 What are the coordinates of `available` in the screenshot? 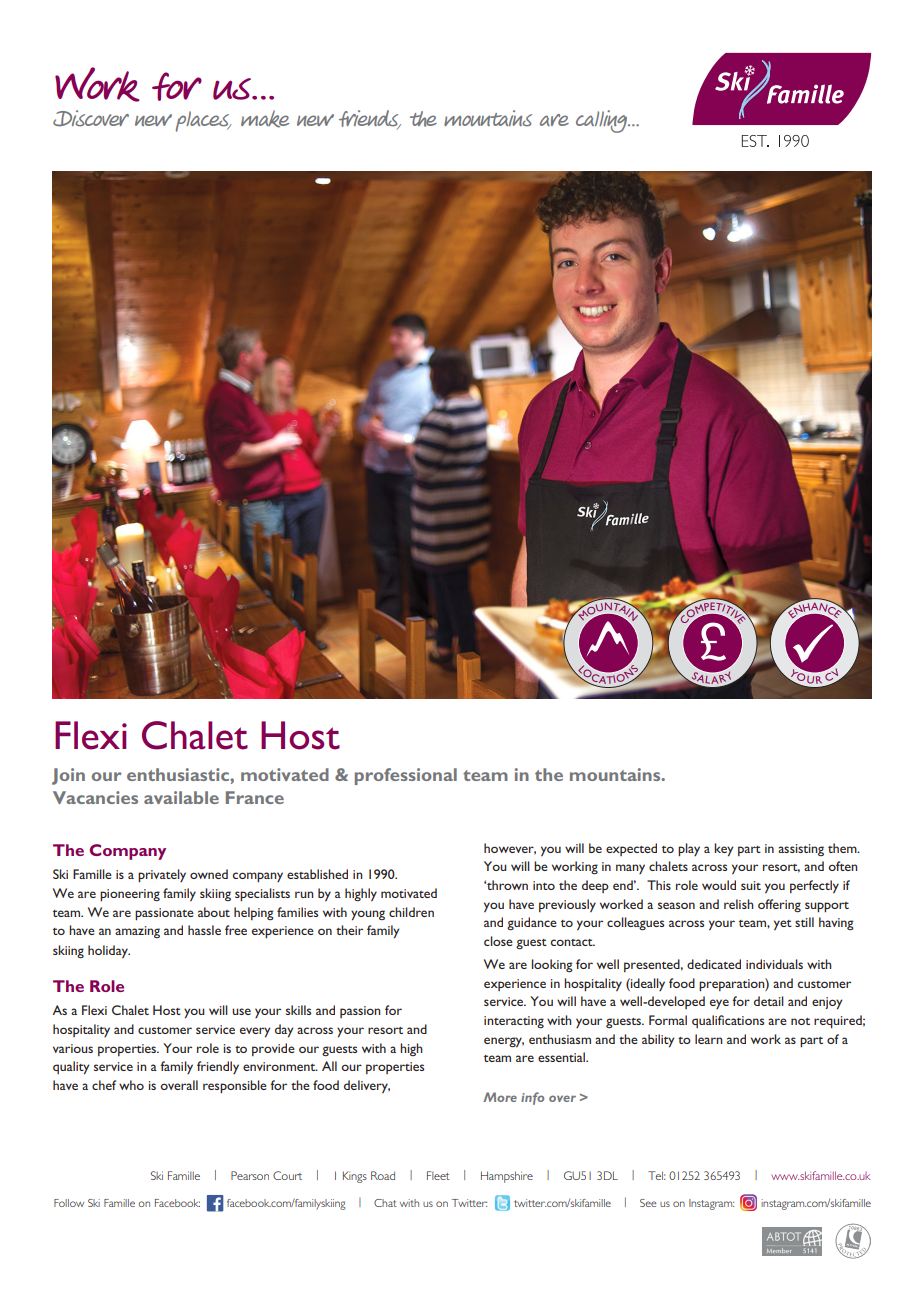 It's located at (181, 797).
